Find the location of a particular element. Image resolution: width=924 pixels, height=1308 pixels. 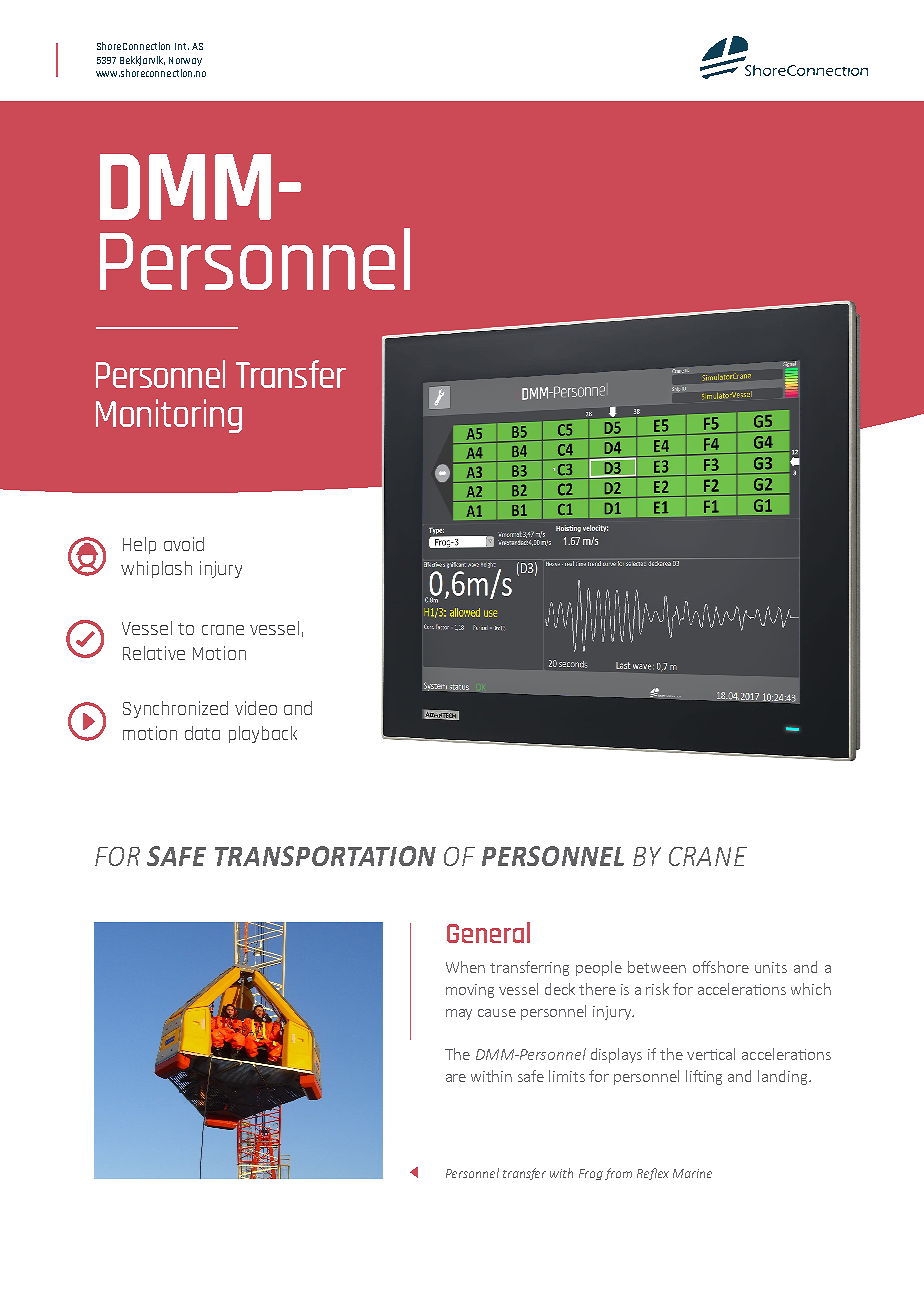

Monitoring is located at coordinates (169, 416).
